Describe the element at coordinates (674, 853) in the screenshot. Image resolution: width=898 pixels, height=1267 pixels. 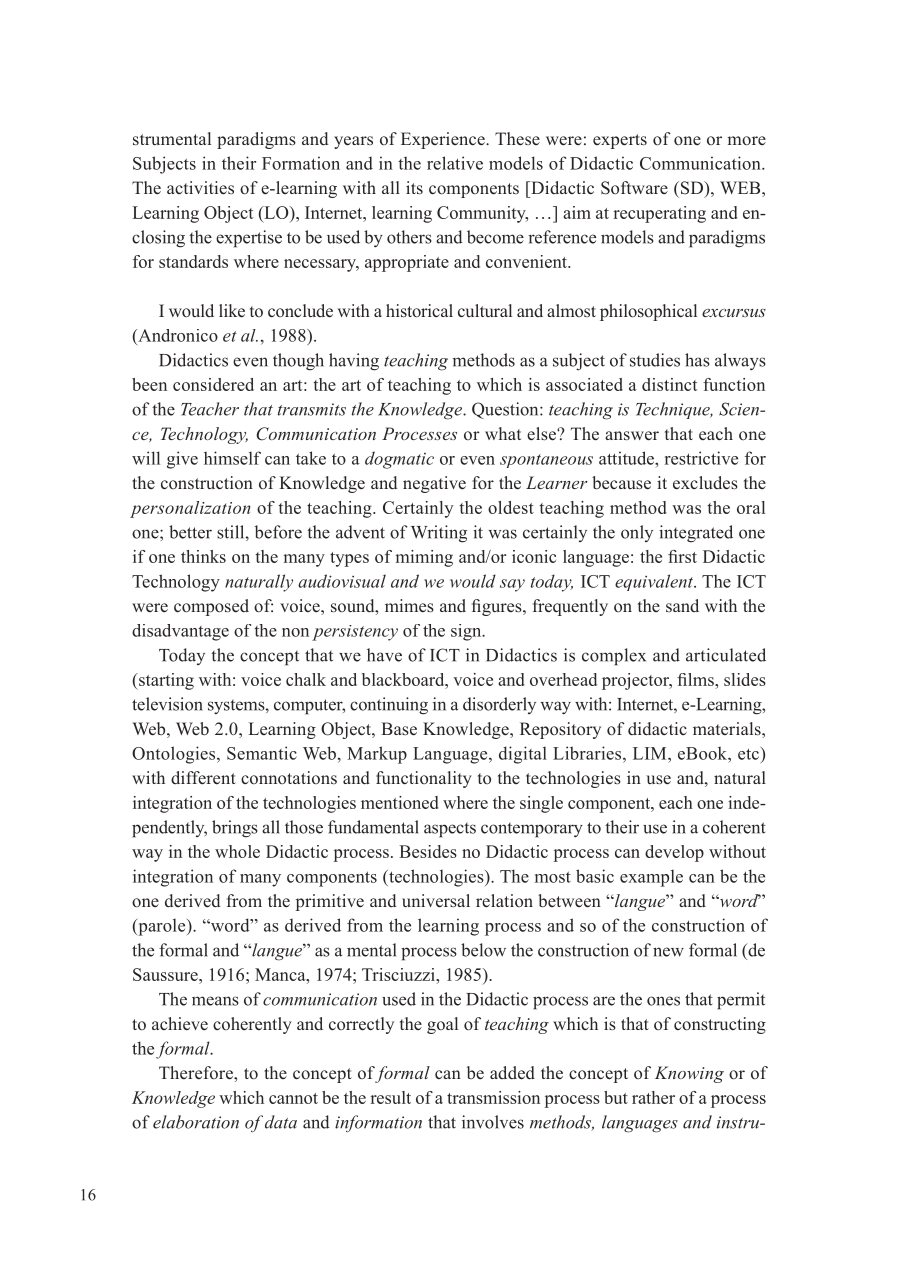
I see `develop` at that location.
